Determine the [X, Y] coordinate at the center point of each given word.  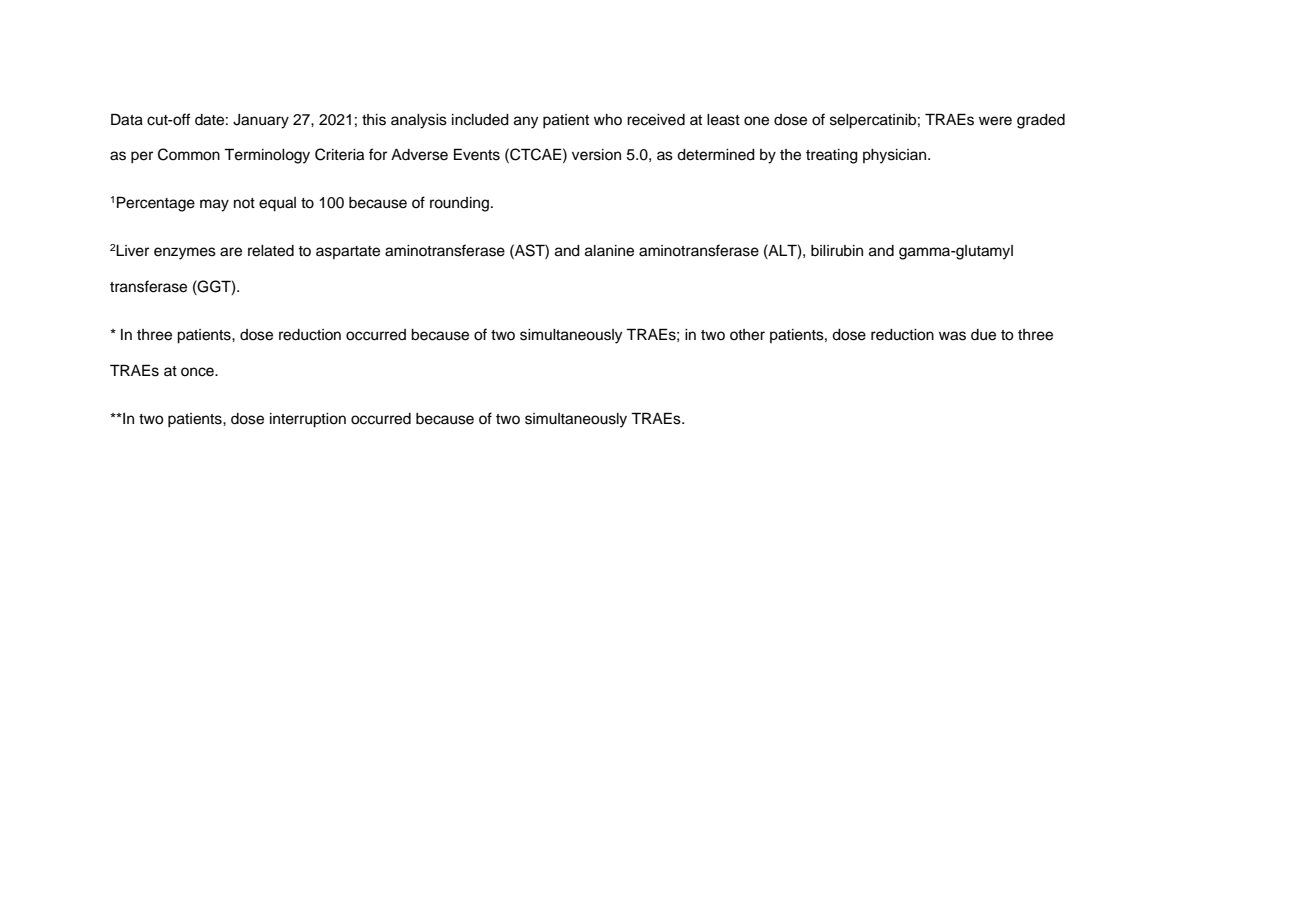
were [995, 121]
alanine [609, 251]
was [952, 336]
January [261, 121]
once [198, 372]
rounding [459, 204]
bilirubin [837, 251]
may [214, 205]
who [608, 119]
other [747, 335]
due [983, 335]
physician [896, 156]
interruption [308, 420]
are [231, 252]
